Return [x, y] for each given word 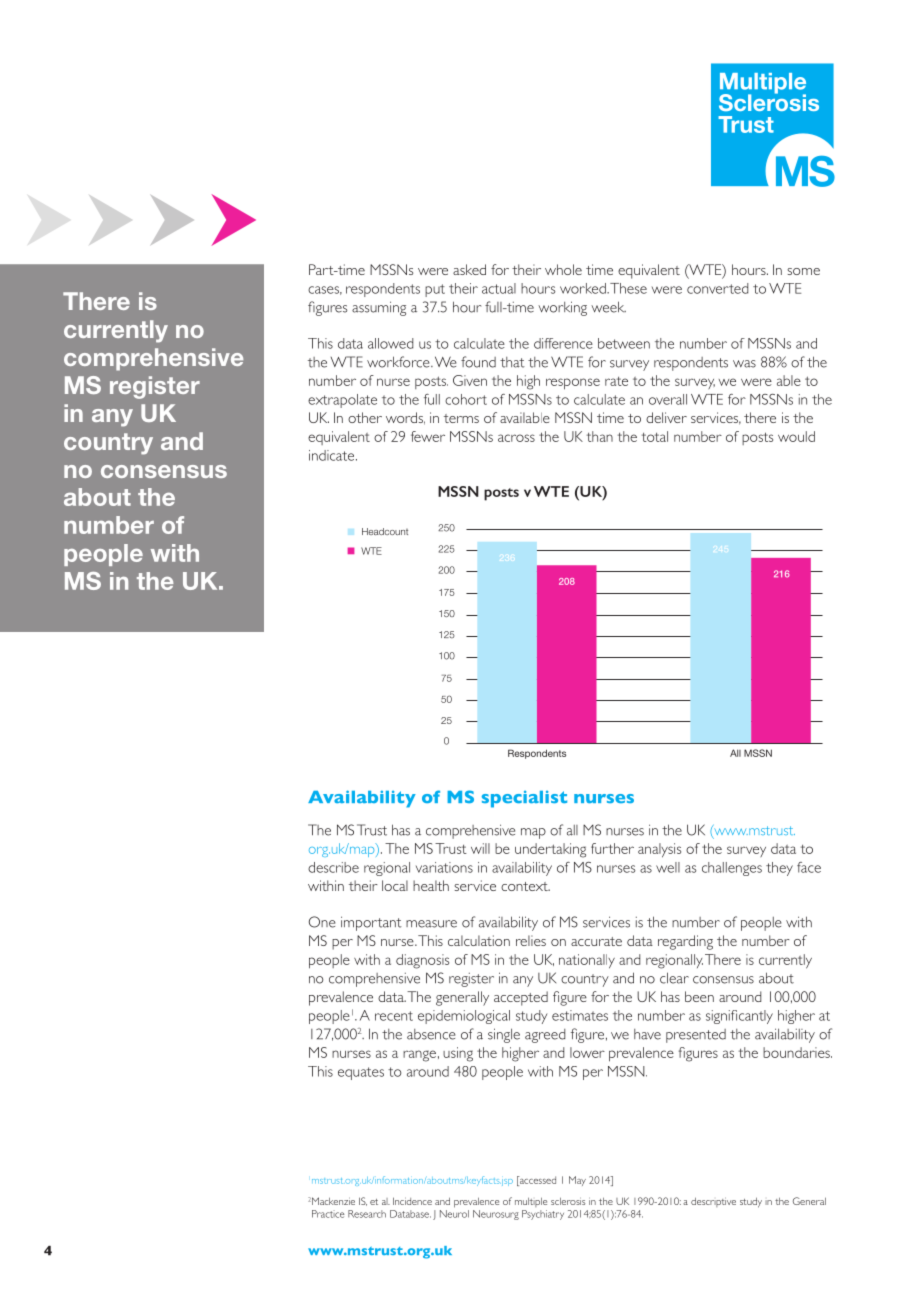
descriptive [713, 1202]
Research [367, 1214]
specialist [524, 799]
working [562, 308]
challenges [732, 869]
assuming [379, 308]
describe [333, 867]
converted [718, 288]
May [577, 1181]
